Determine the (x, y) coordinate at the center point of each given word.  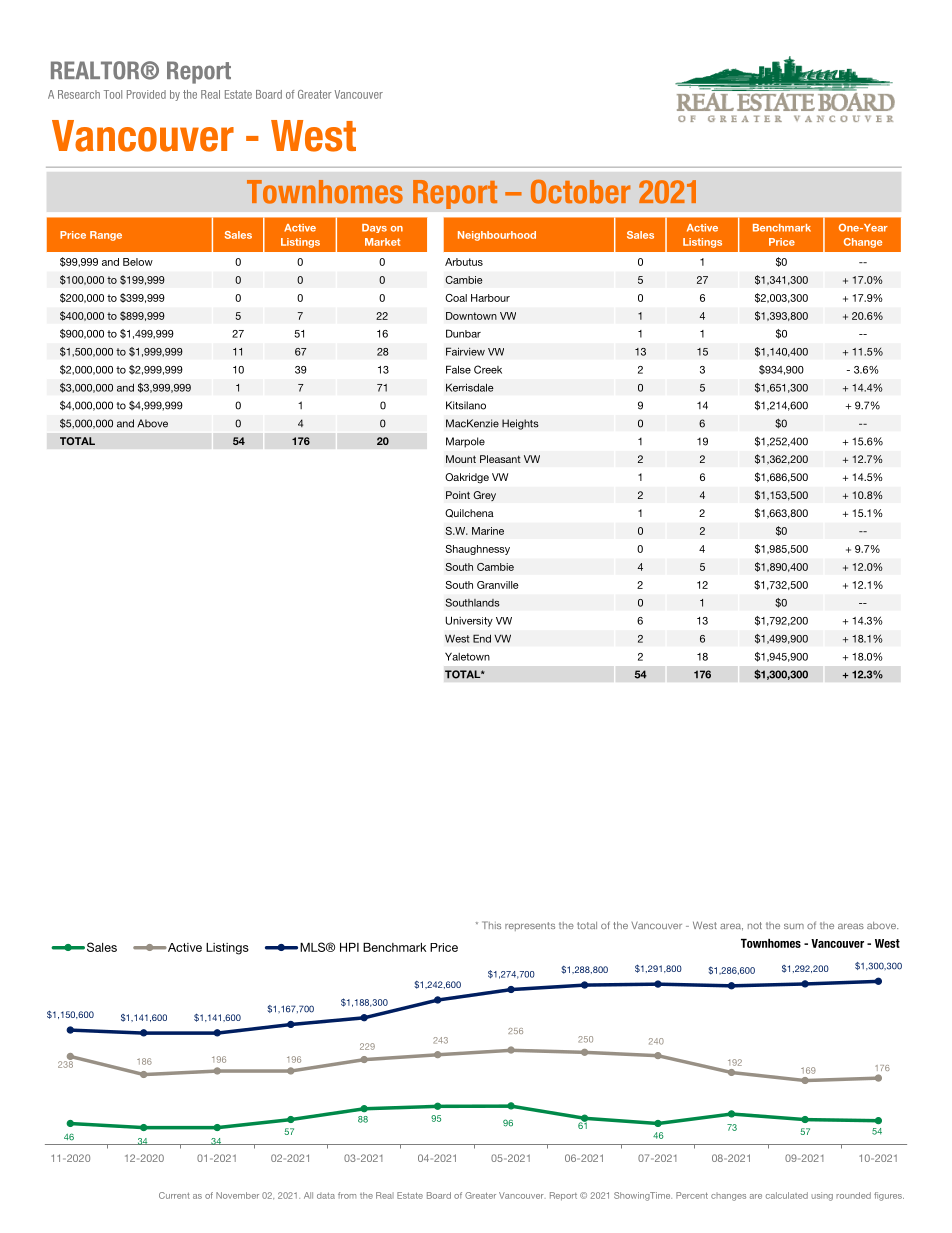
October (580, 191)
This (491, 925)
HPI (349, 947)
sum (794, 926)
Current (174, 1195)
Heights (520, 424)
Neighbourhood (497, 236)
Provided (146, 94)
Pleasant (500, 459)
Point (458, 495)
